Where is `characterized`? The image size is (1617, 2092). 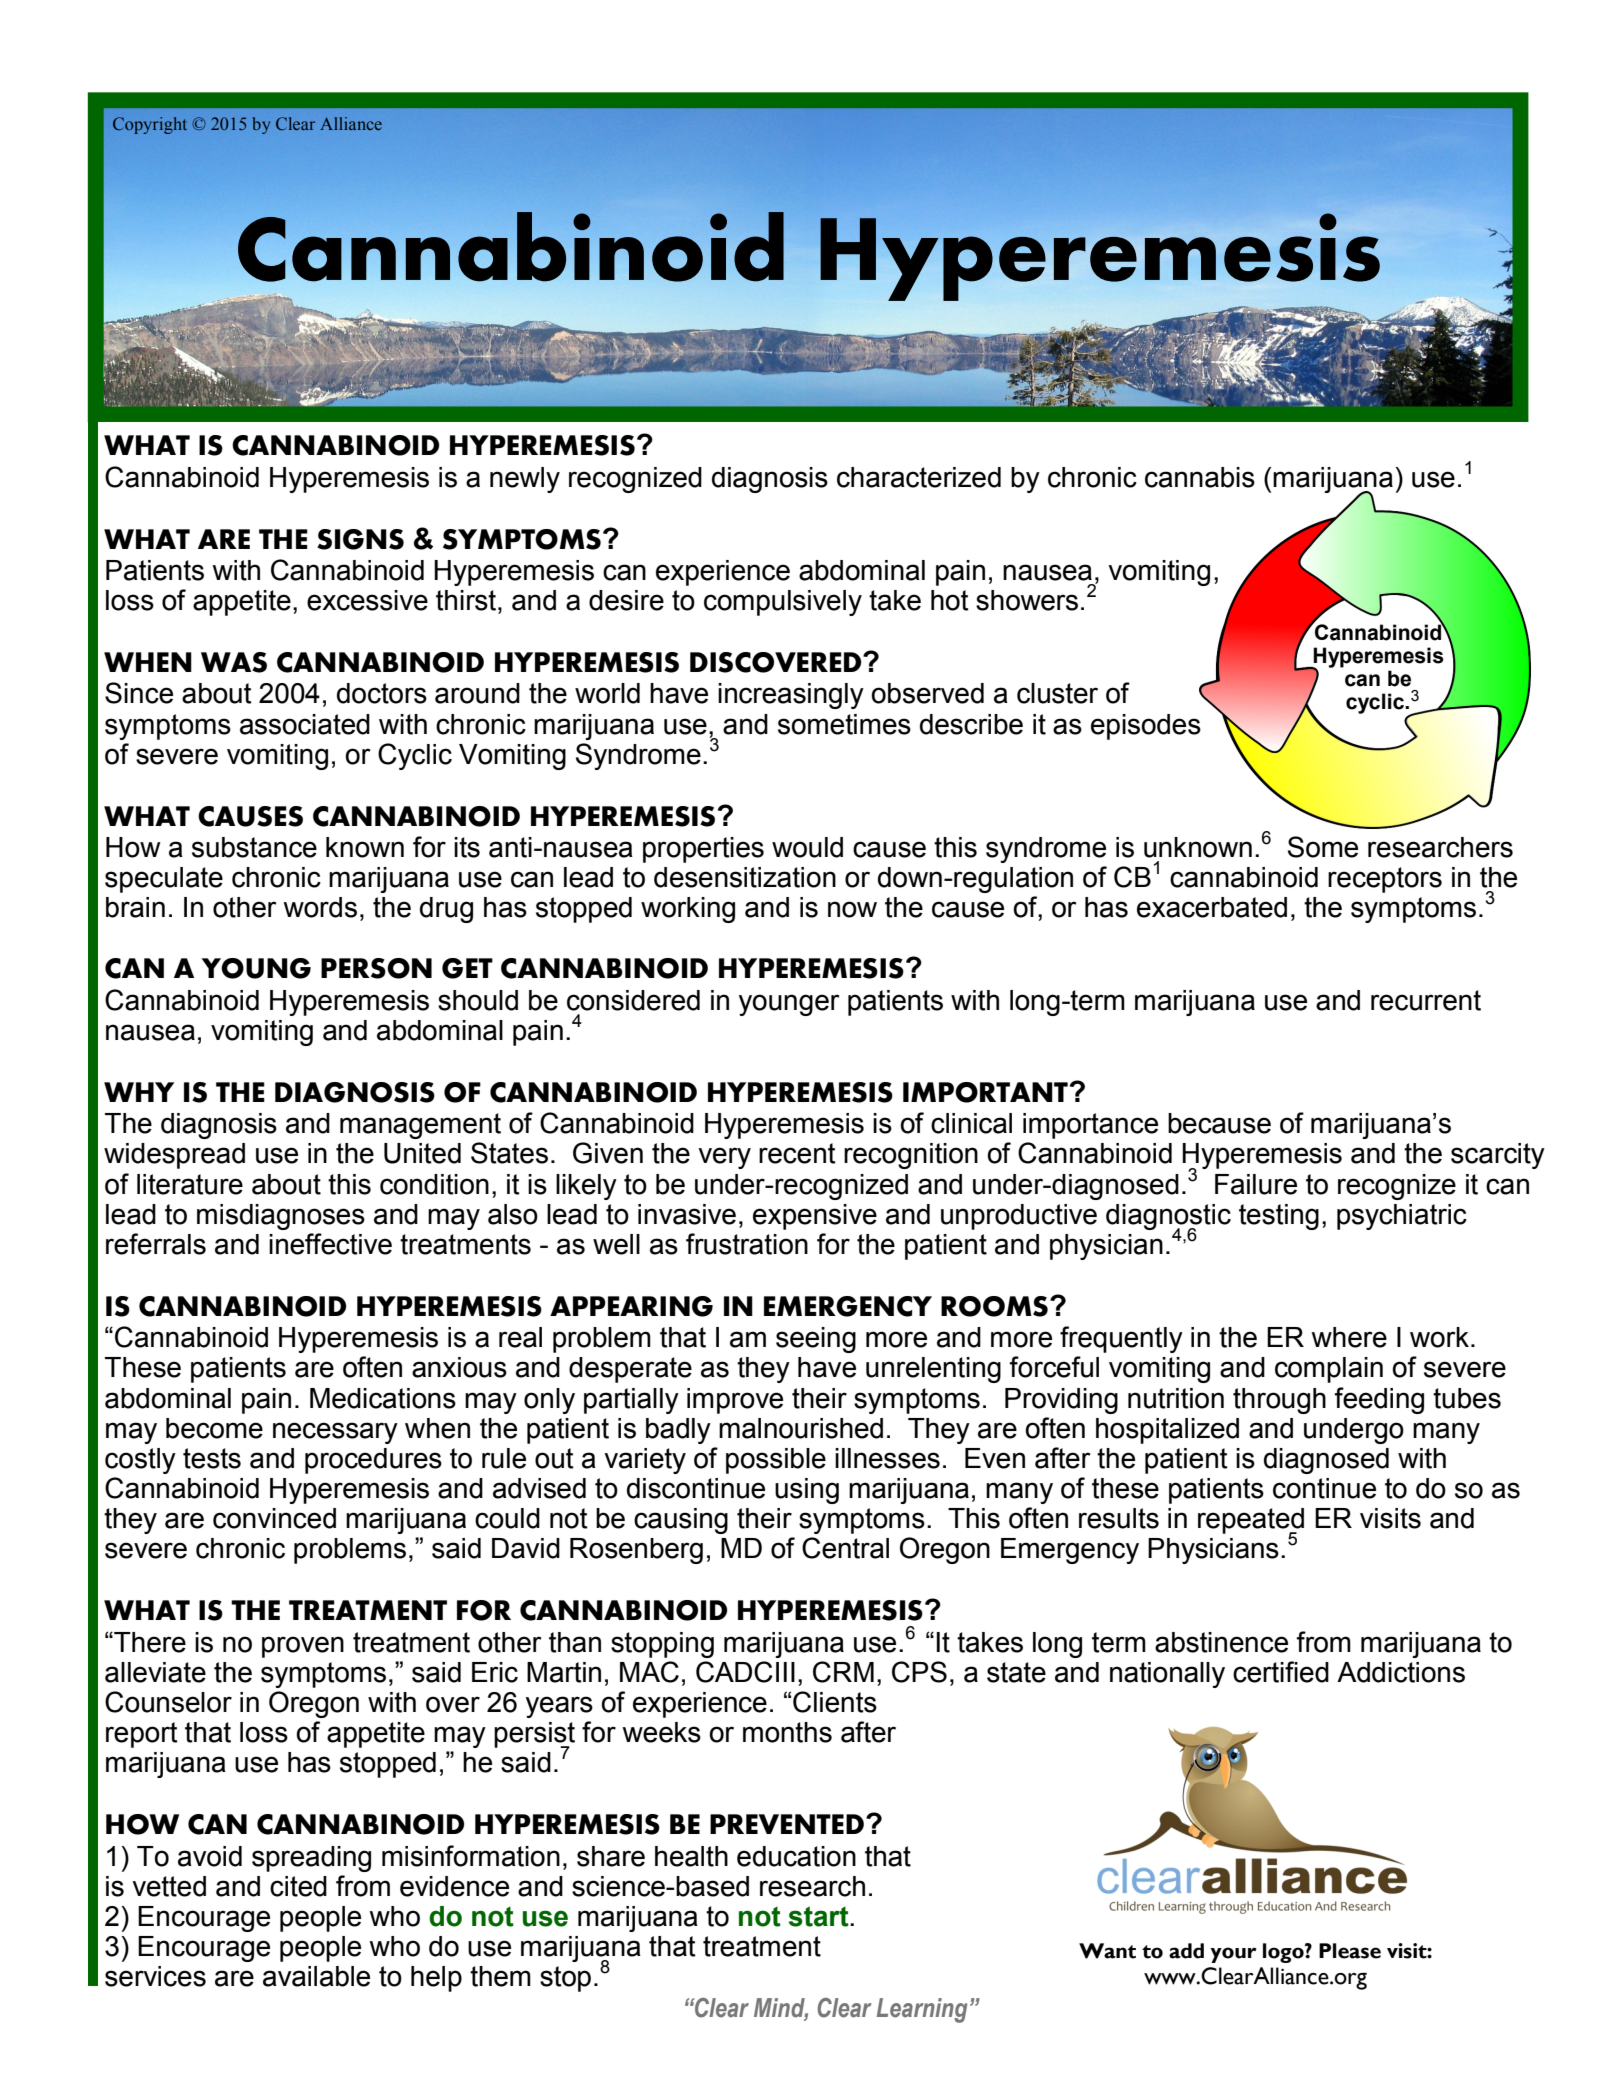 characterized is located at coordinates (919, 477).
